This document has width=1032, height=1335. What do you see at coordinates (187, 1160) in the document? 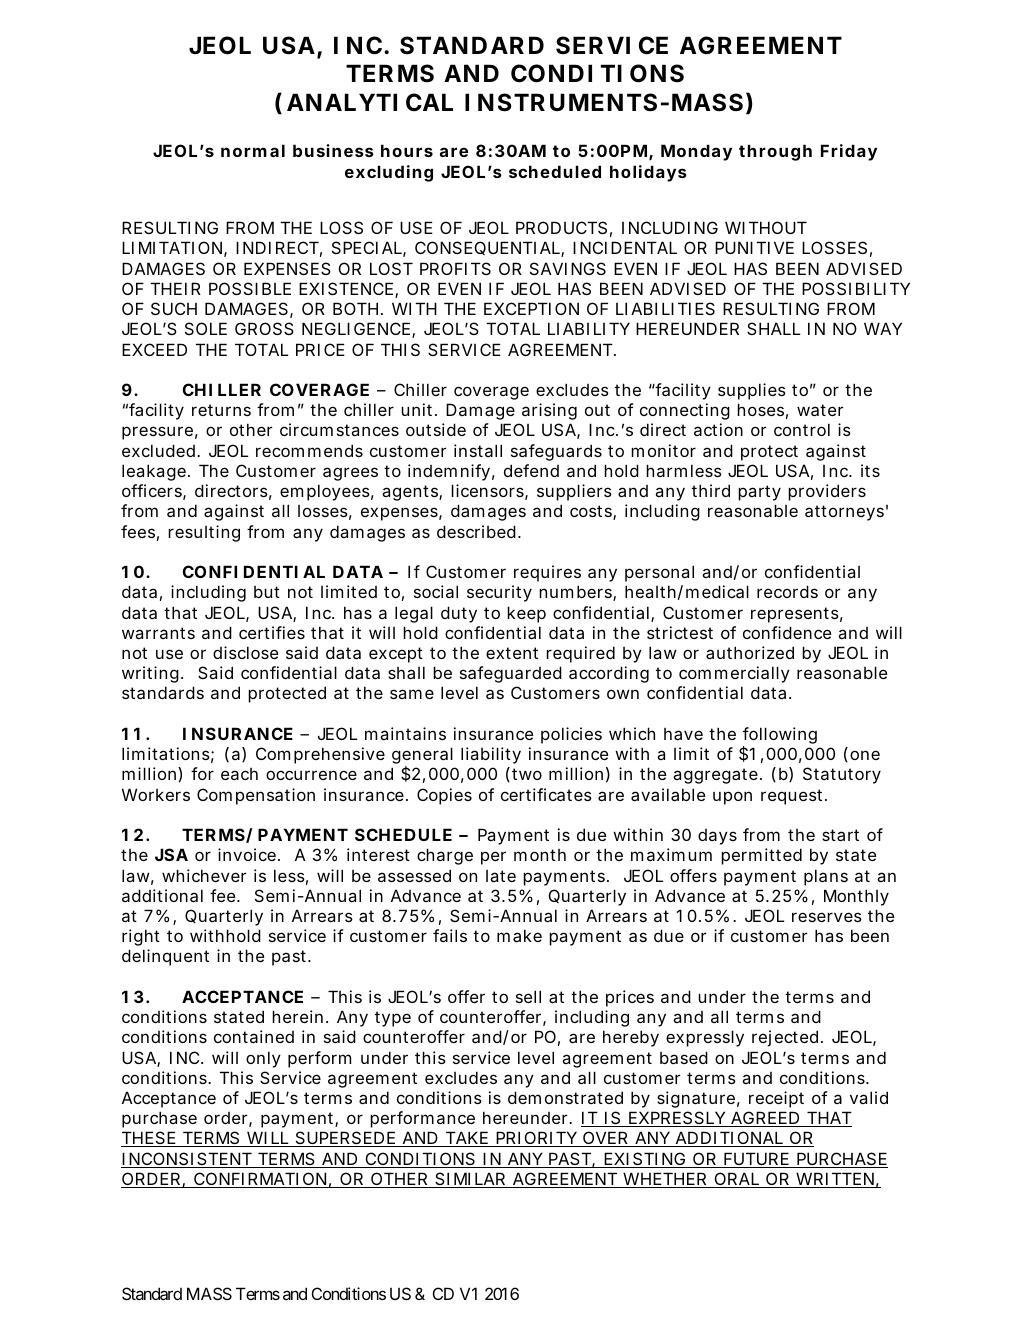
I see `INCONSISTENT` at bounding box center [187, 1160].
